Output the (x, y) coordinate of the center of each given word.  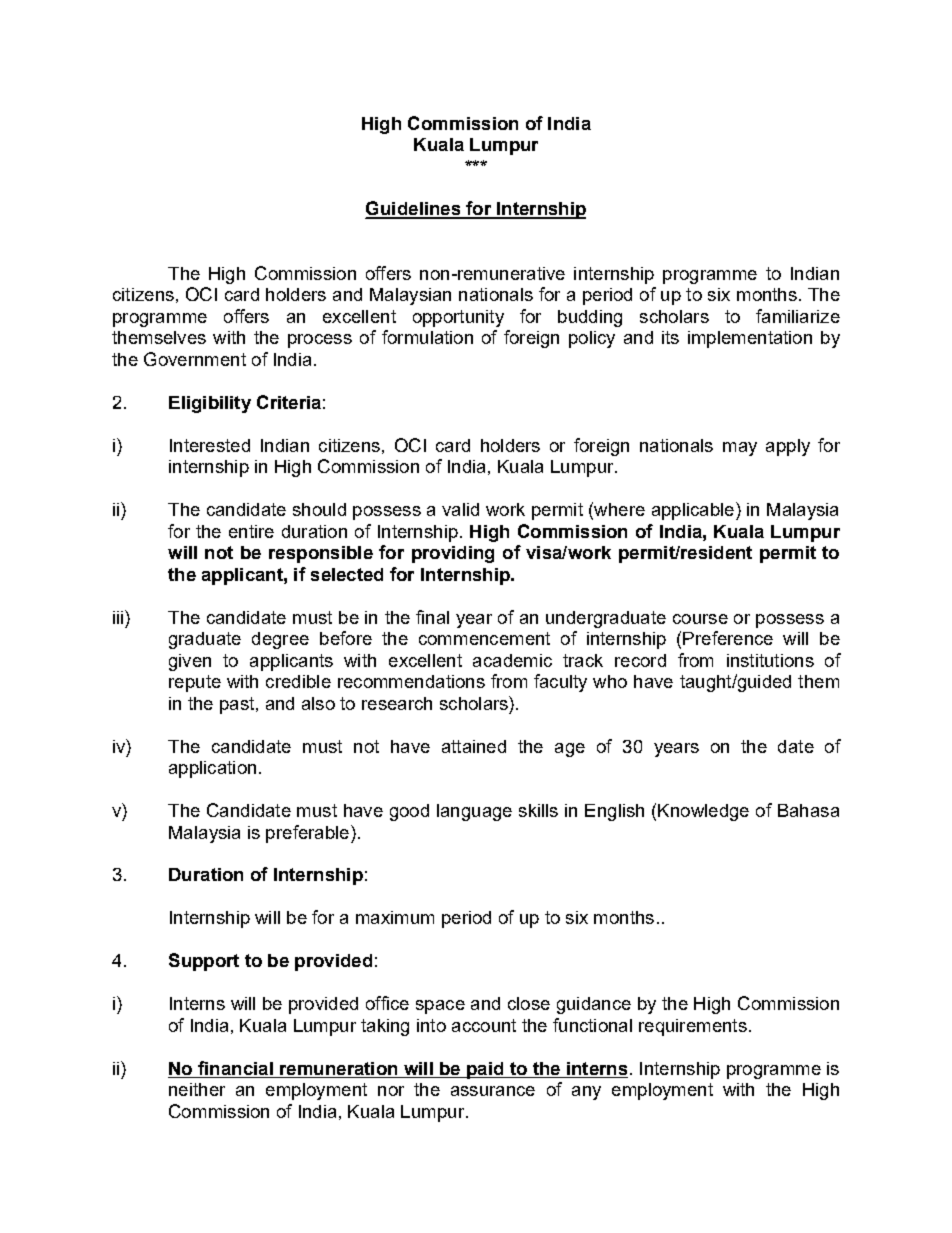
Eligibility (210, 404)
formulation (427, 337)
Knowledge (703, 812)
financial (235, 1068)
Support (204, 962)
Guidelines (414, 209)
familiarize (798, 316)
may (740, 449)
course (700, 619)
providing (453, 554)
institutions (770, 660)
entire (251, 531)
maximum (395, 917)
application (212, 769)
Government (195, 359)
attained (474, 746)
